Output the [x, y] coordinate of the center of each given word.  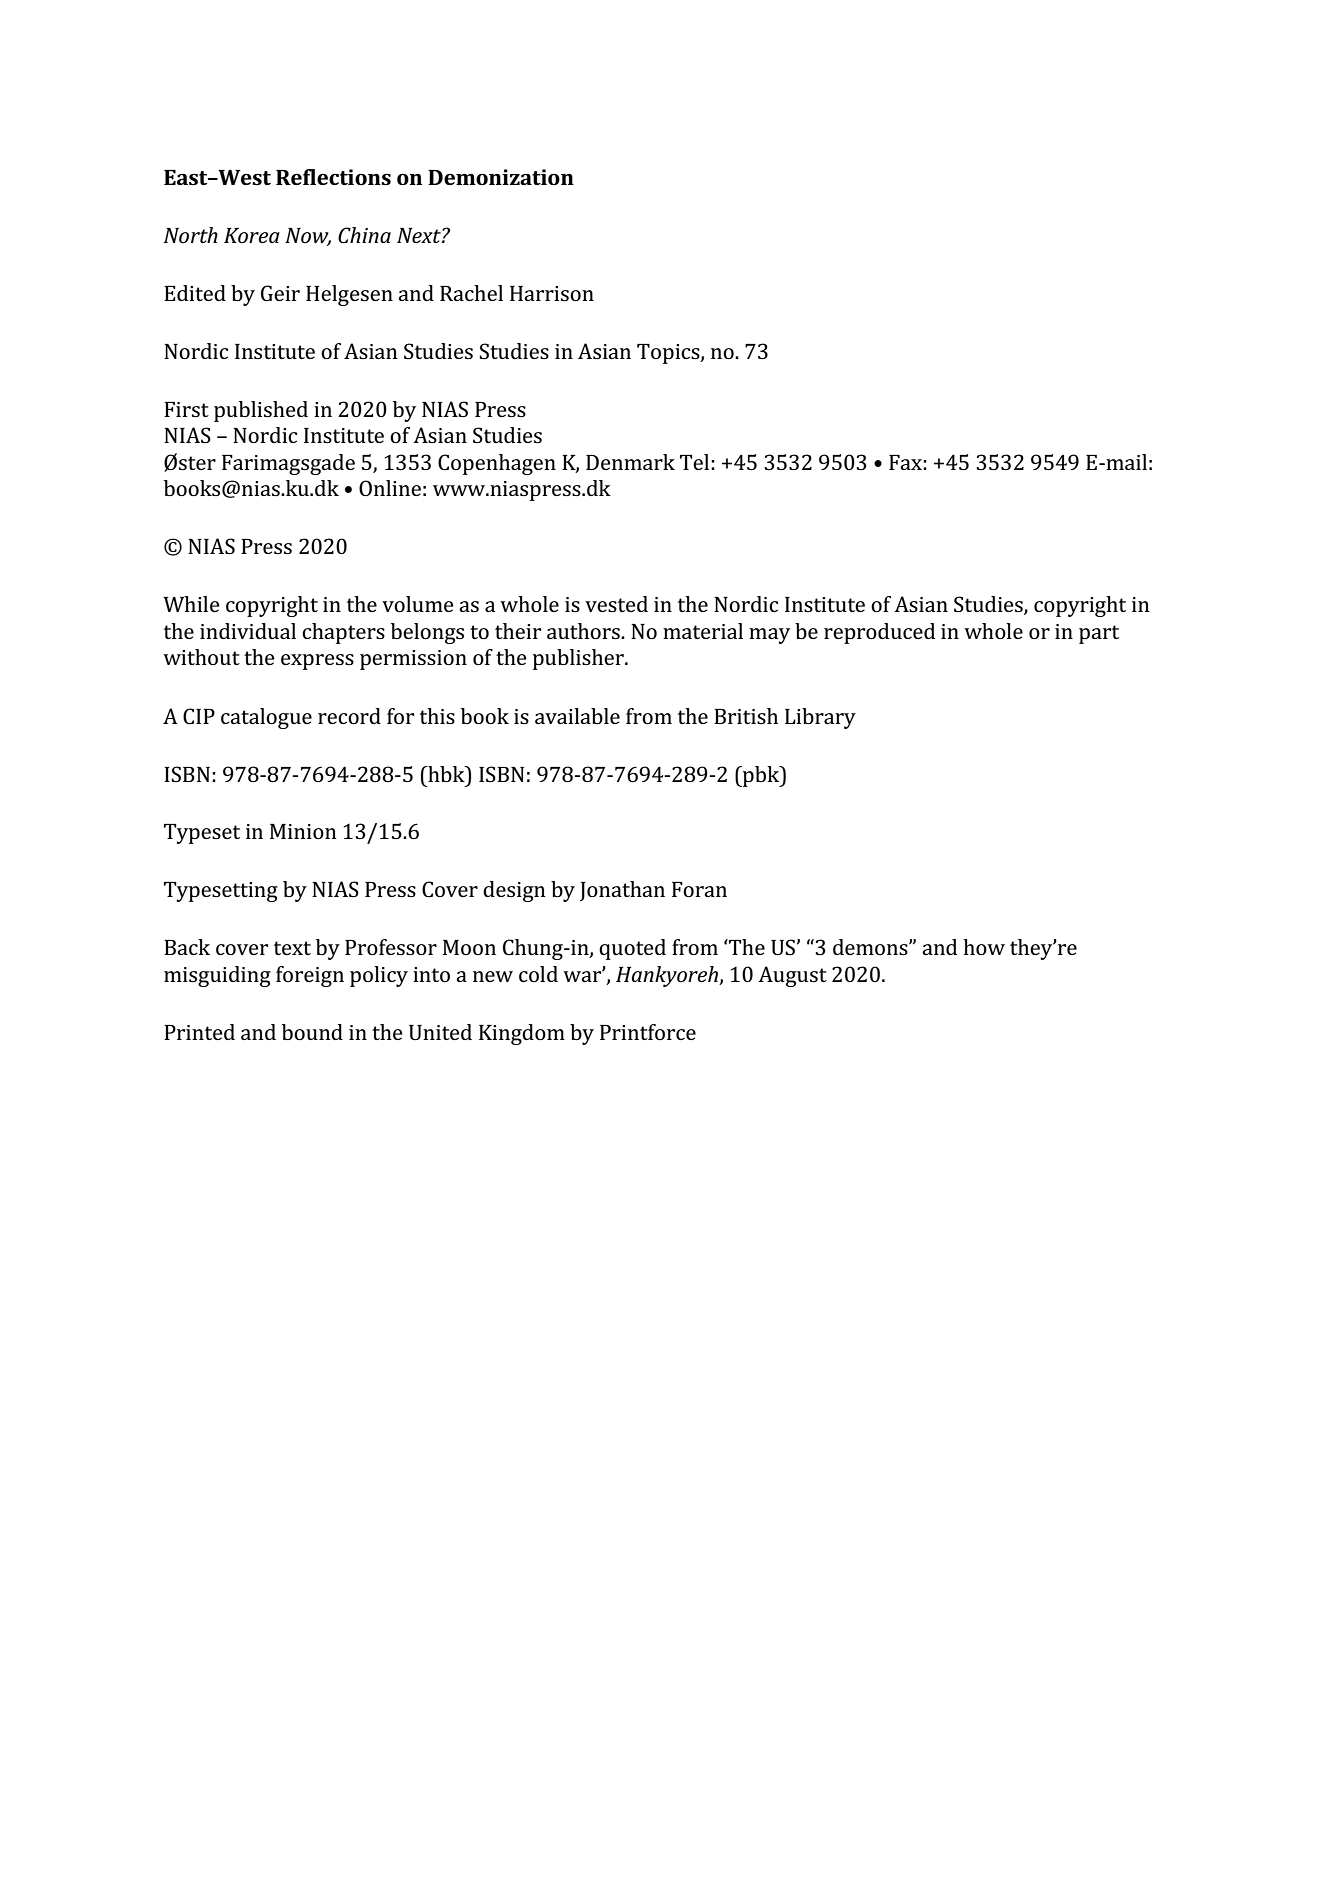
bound [312, 1032]
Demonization [501, 177]
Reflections [333, 177]
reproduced [879, 633]
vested [616, 604]
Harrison [552, 293]
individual [248, 631]
